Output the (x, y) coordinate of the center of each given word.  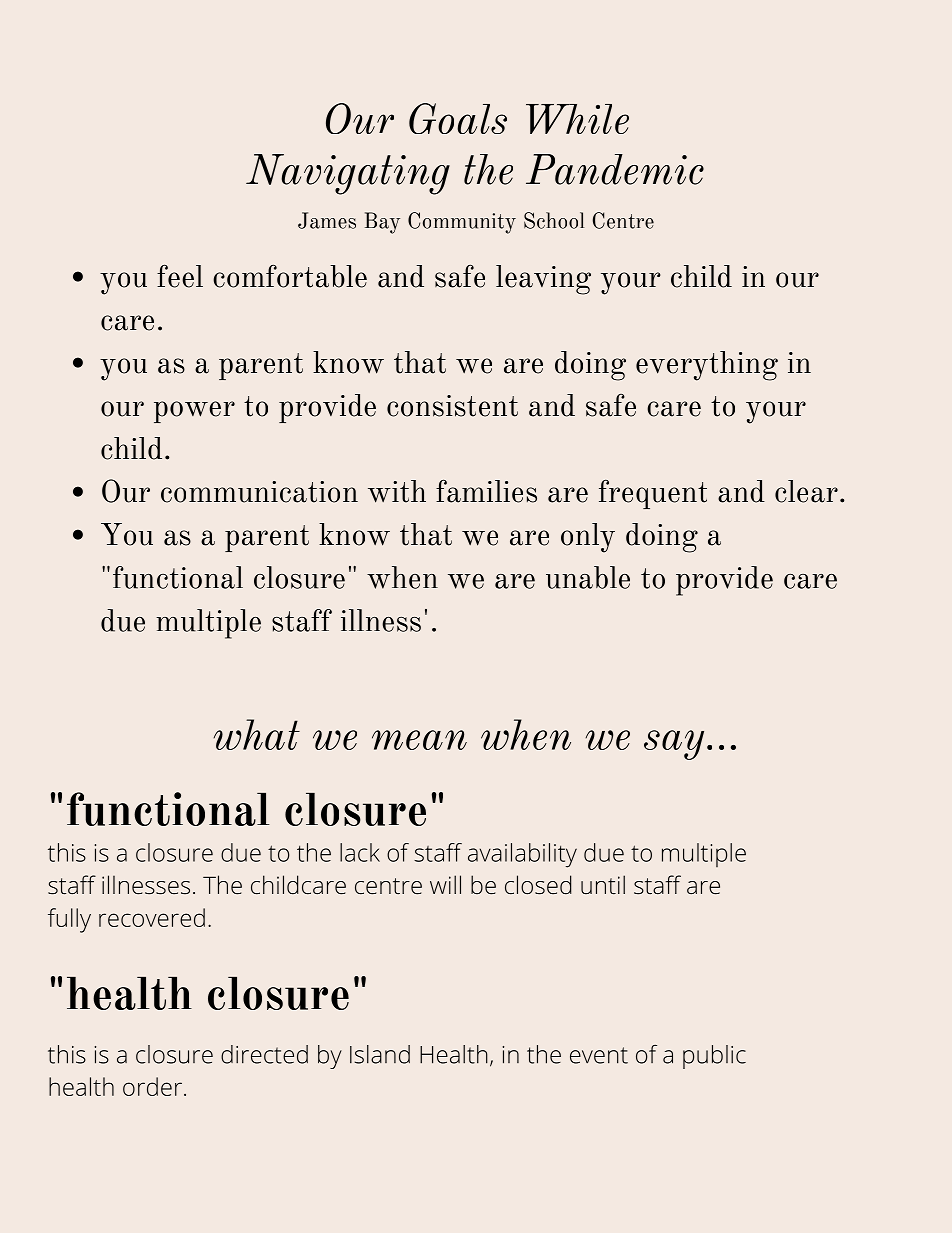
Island (380, 1054)
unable (588, 577)
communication (259, 492)
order (152, 1086)
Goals (458, 118)
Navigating (348, 174)
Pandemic (615, 169)
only (588, 538)
